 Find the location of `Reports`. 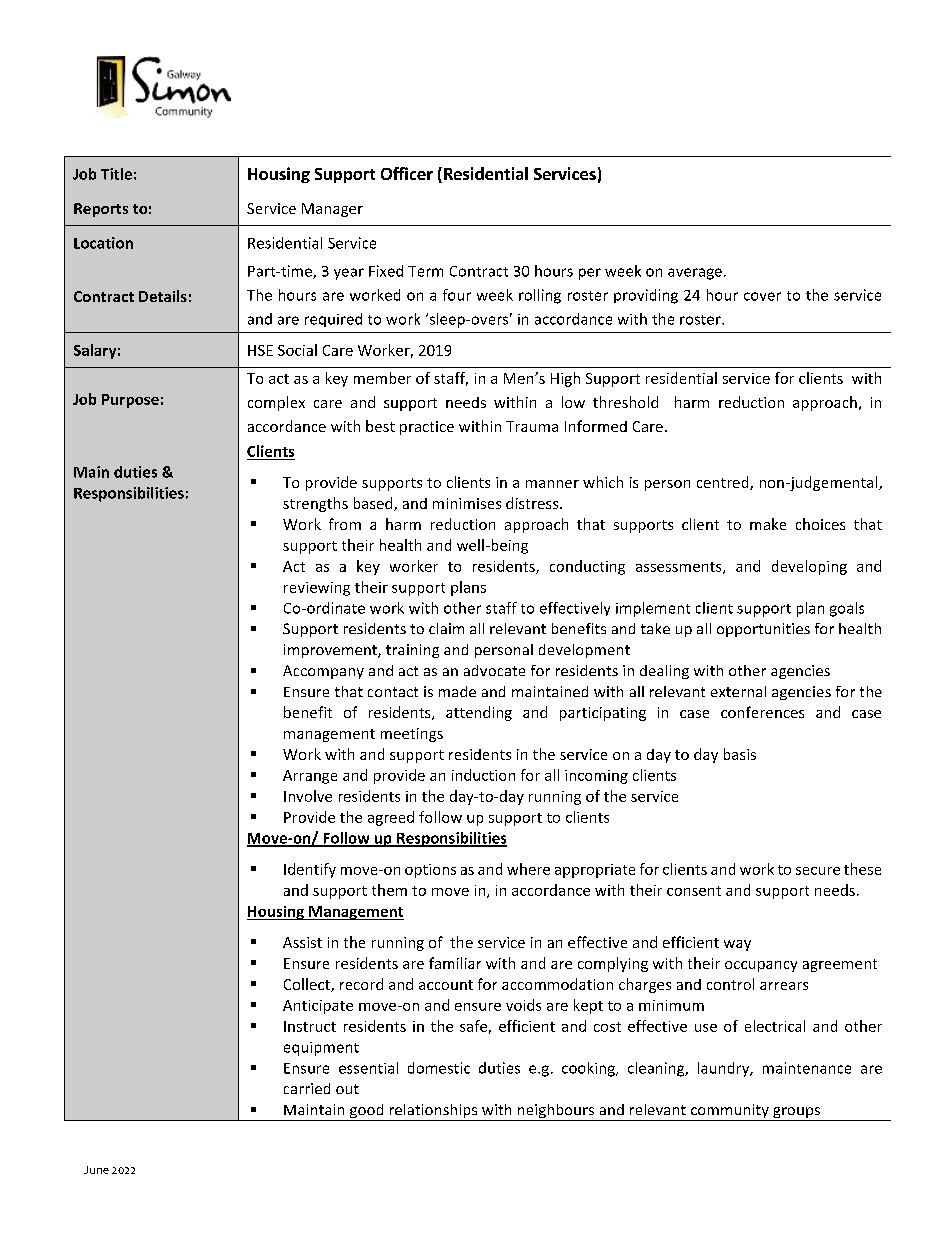

Reports is located at coordinates (101, 210).
